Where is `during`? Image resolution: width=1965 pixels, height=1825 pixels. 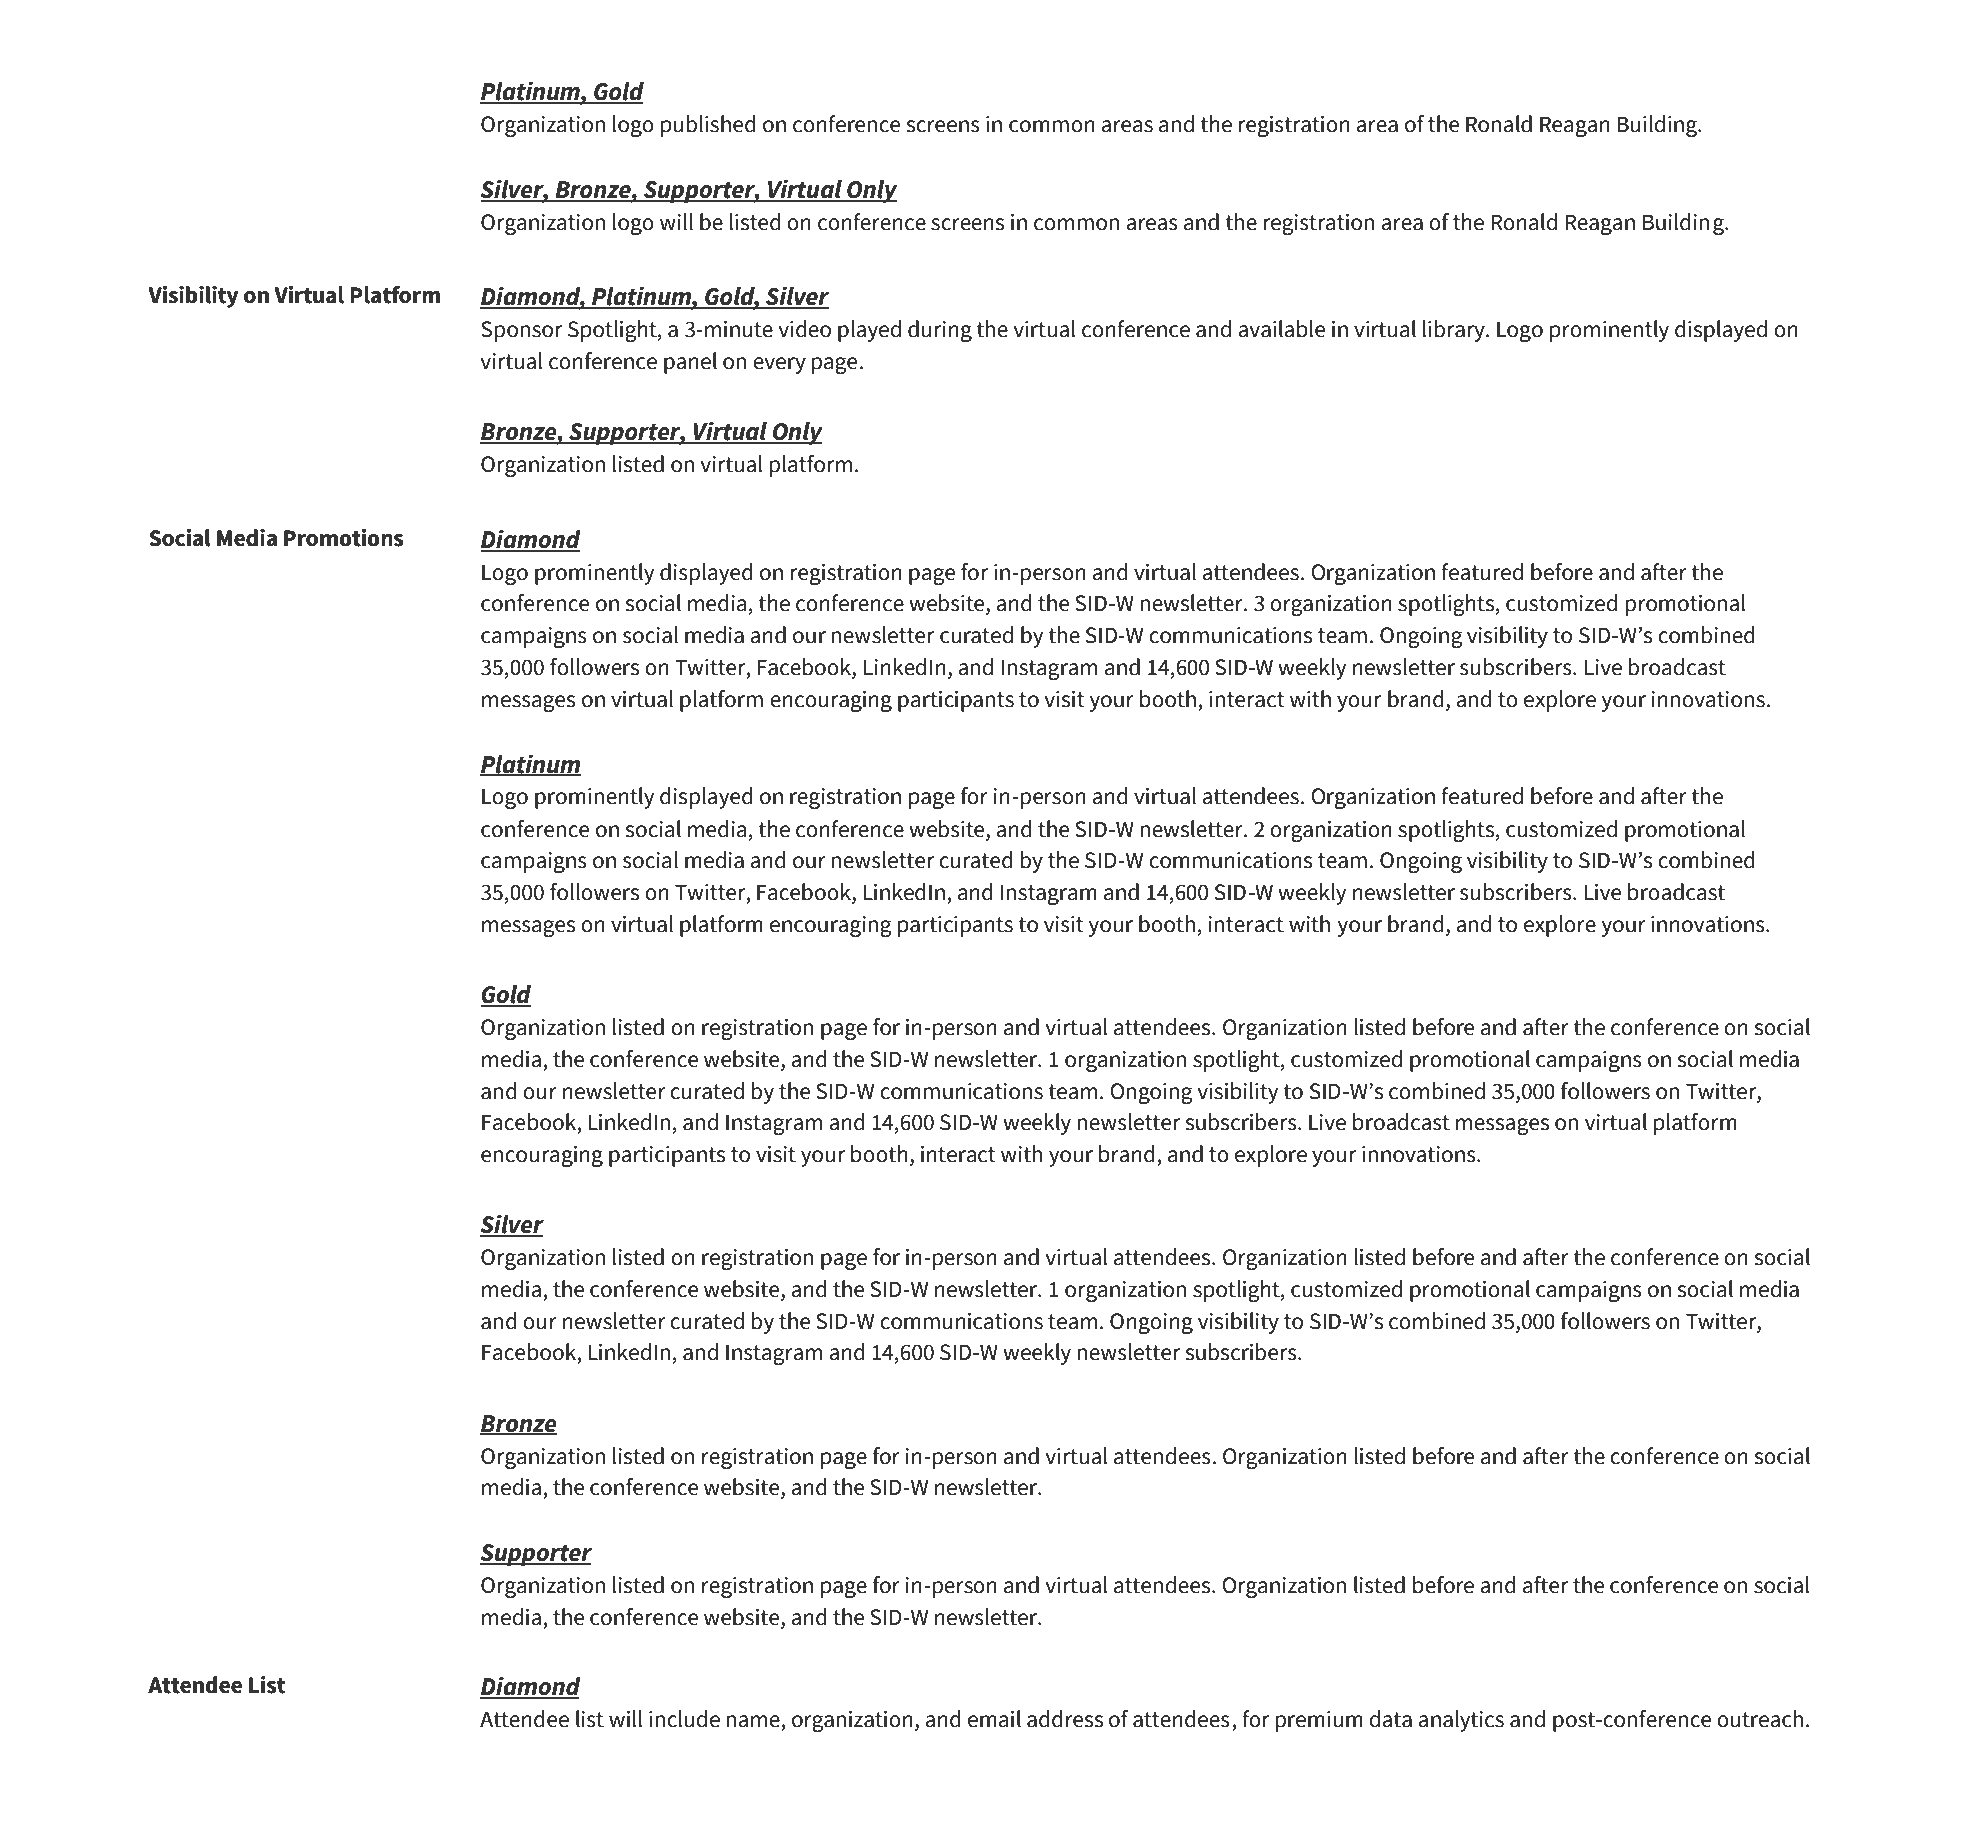
during is located at coordinates (940, 331).
